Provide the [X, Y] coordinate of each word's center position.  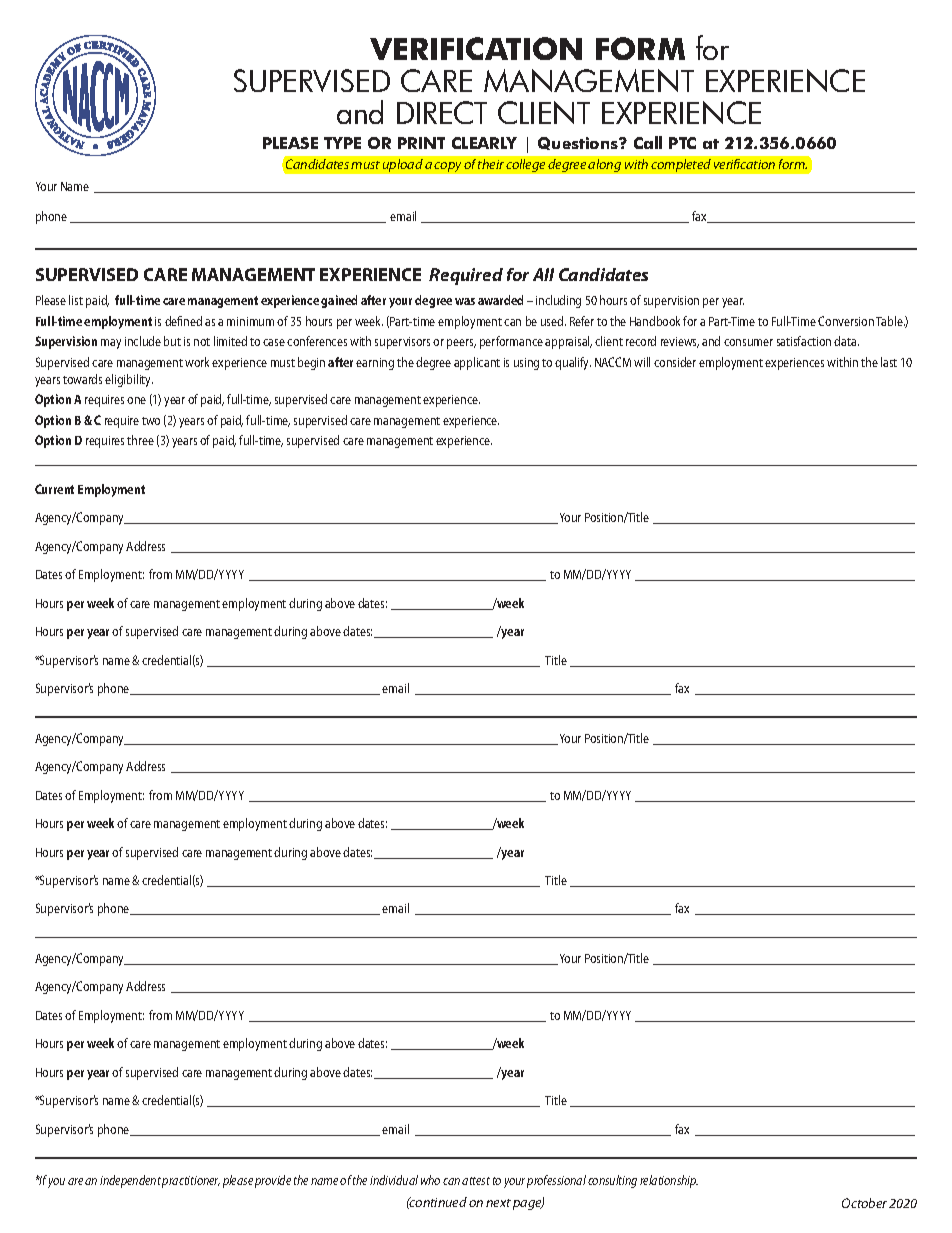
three [140, 440]
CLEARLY [484, 143]
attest [476, 1181]
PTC [682, 143]
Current [54, 489]
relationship [669, 1181]
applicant [477, 363]
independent [130, 1181]
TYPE [342, 143]
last [889, 362]
